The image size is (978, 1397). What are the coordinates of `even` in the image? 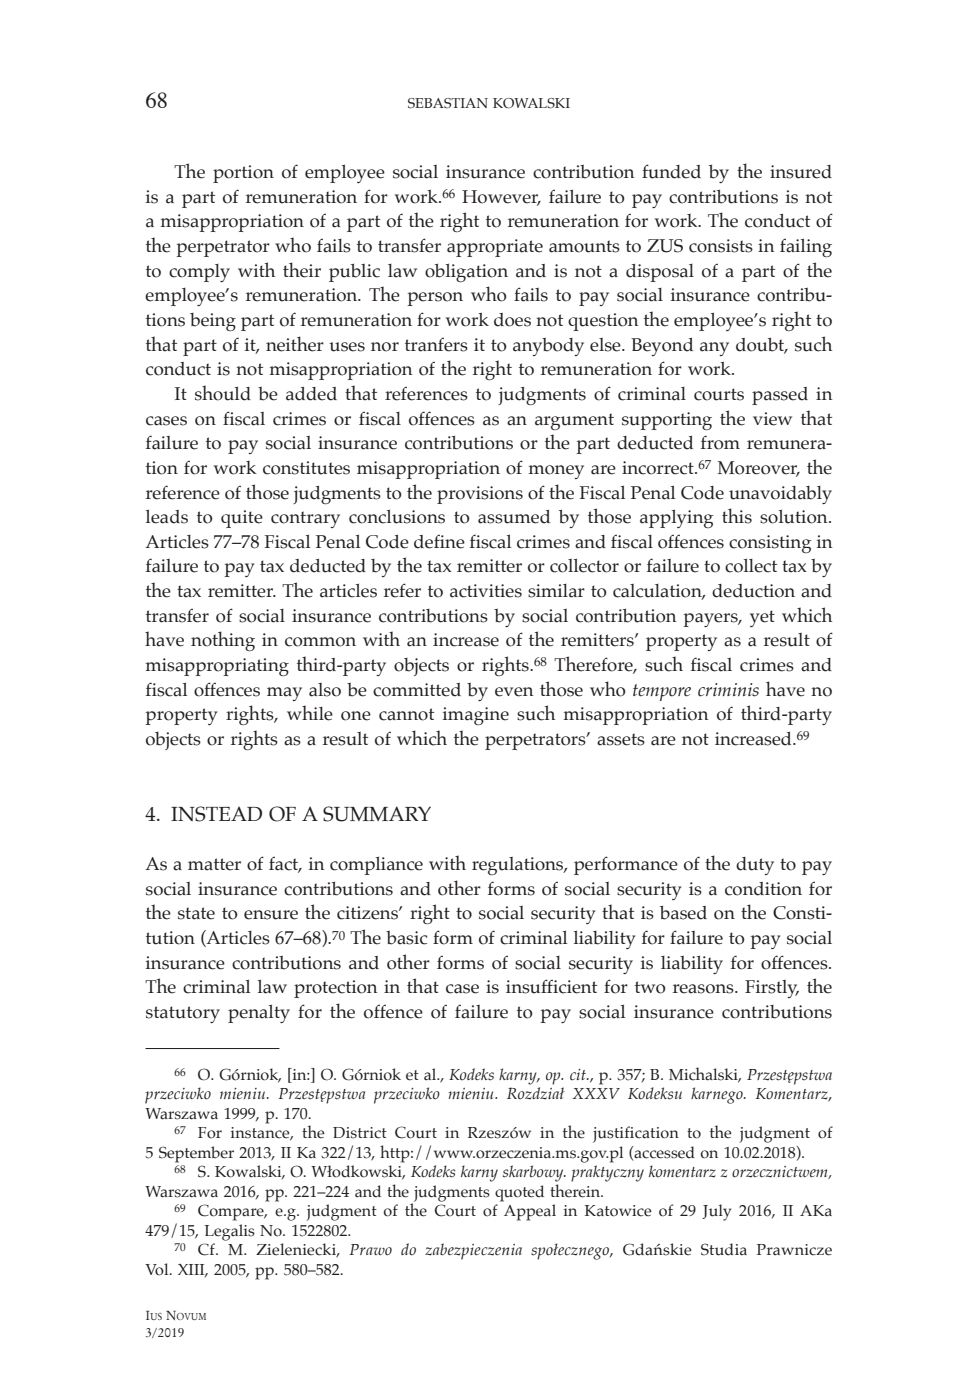 It's located at (514, 692).
